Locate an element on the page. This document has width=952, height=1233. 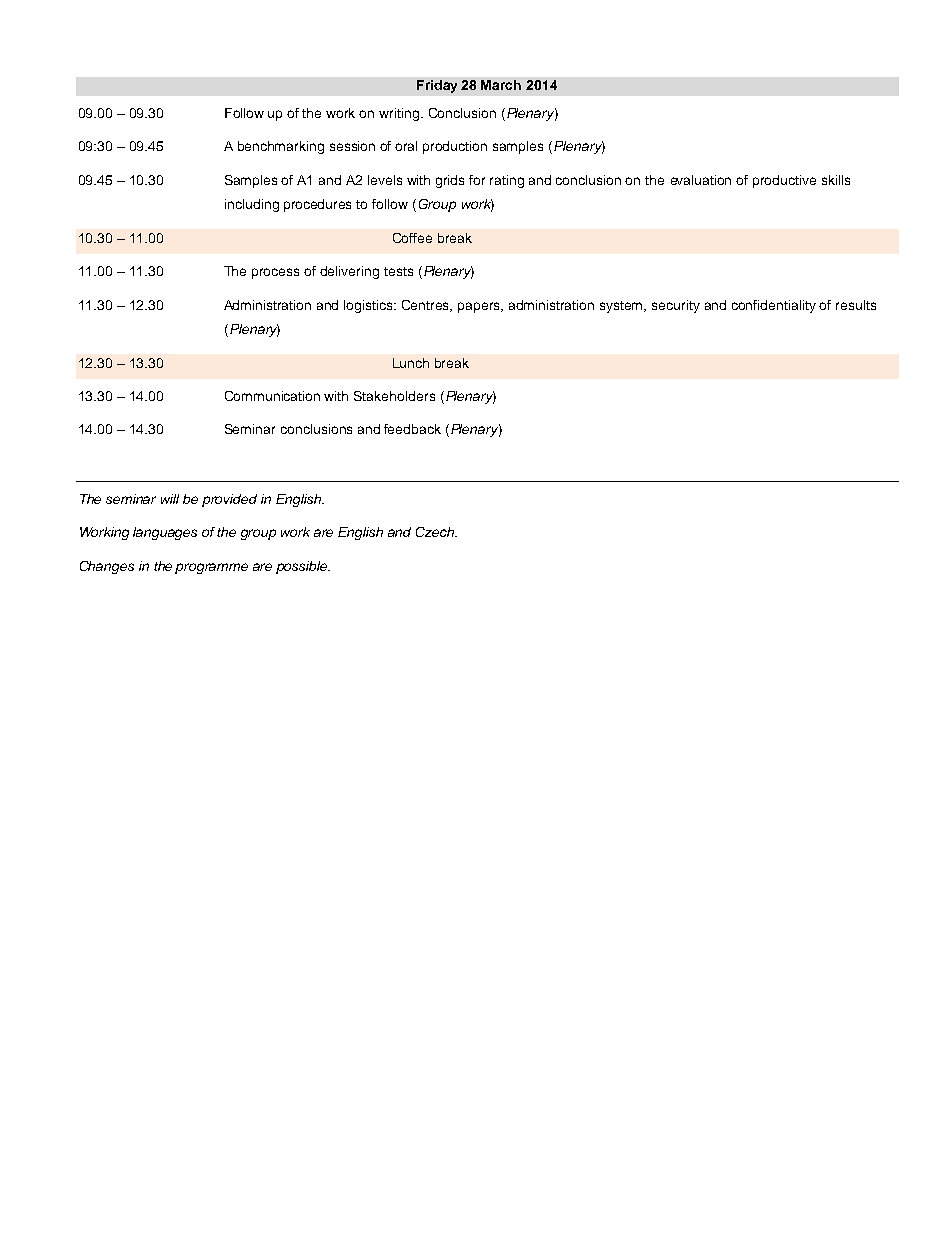
confidentiality is located at coordinates (774, 306).
